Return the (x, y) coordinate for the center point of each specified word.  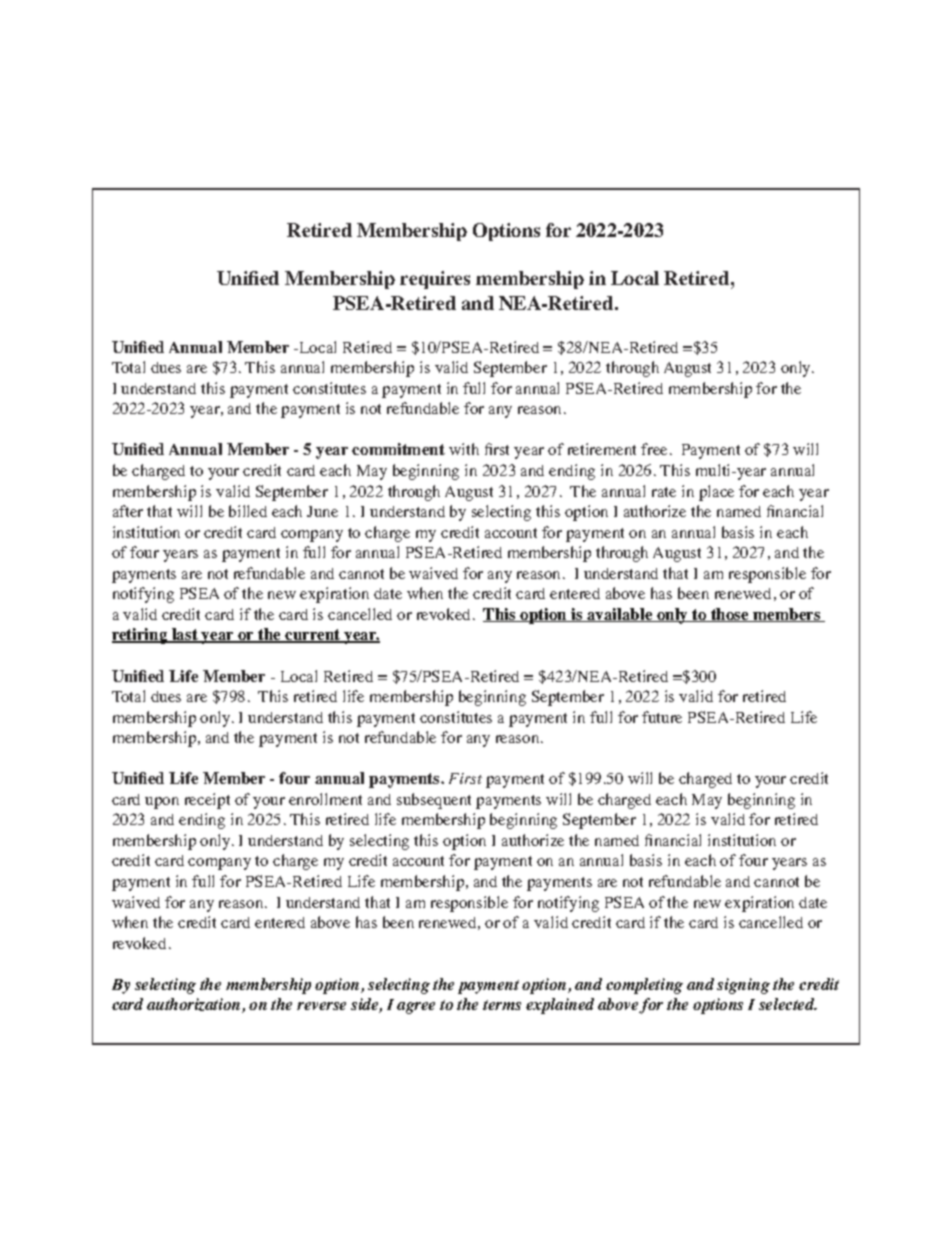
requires (435, 280)
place (716, 493)
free (654, 449)
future (662, 717)
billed (248, 511)
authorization (195, 1005)
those (730, 615)
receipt (207, 801)
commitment (398, 449)
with (464, 449)
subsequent (434, 801)
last (185, 635)
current (313, 636)
